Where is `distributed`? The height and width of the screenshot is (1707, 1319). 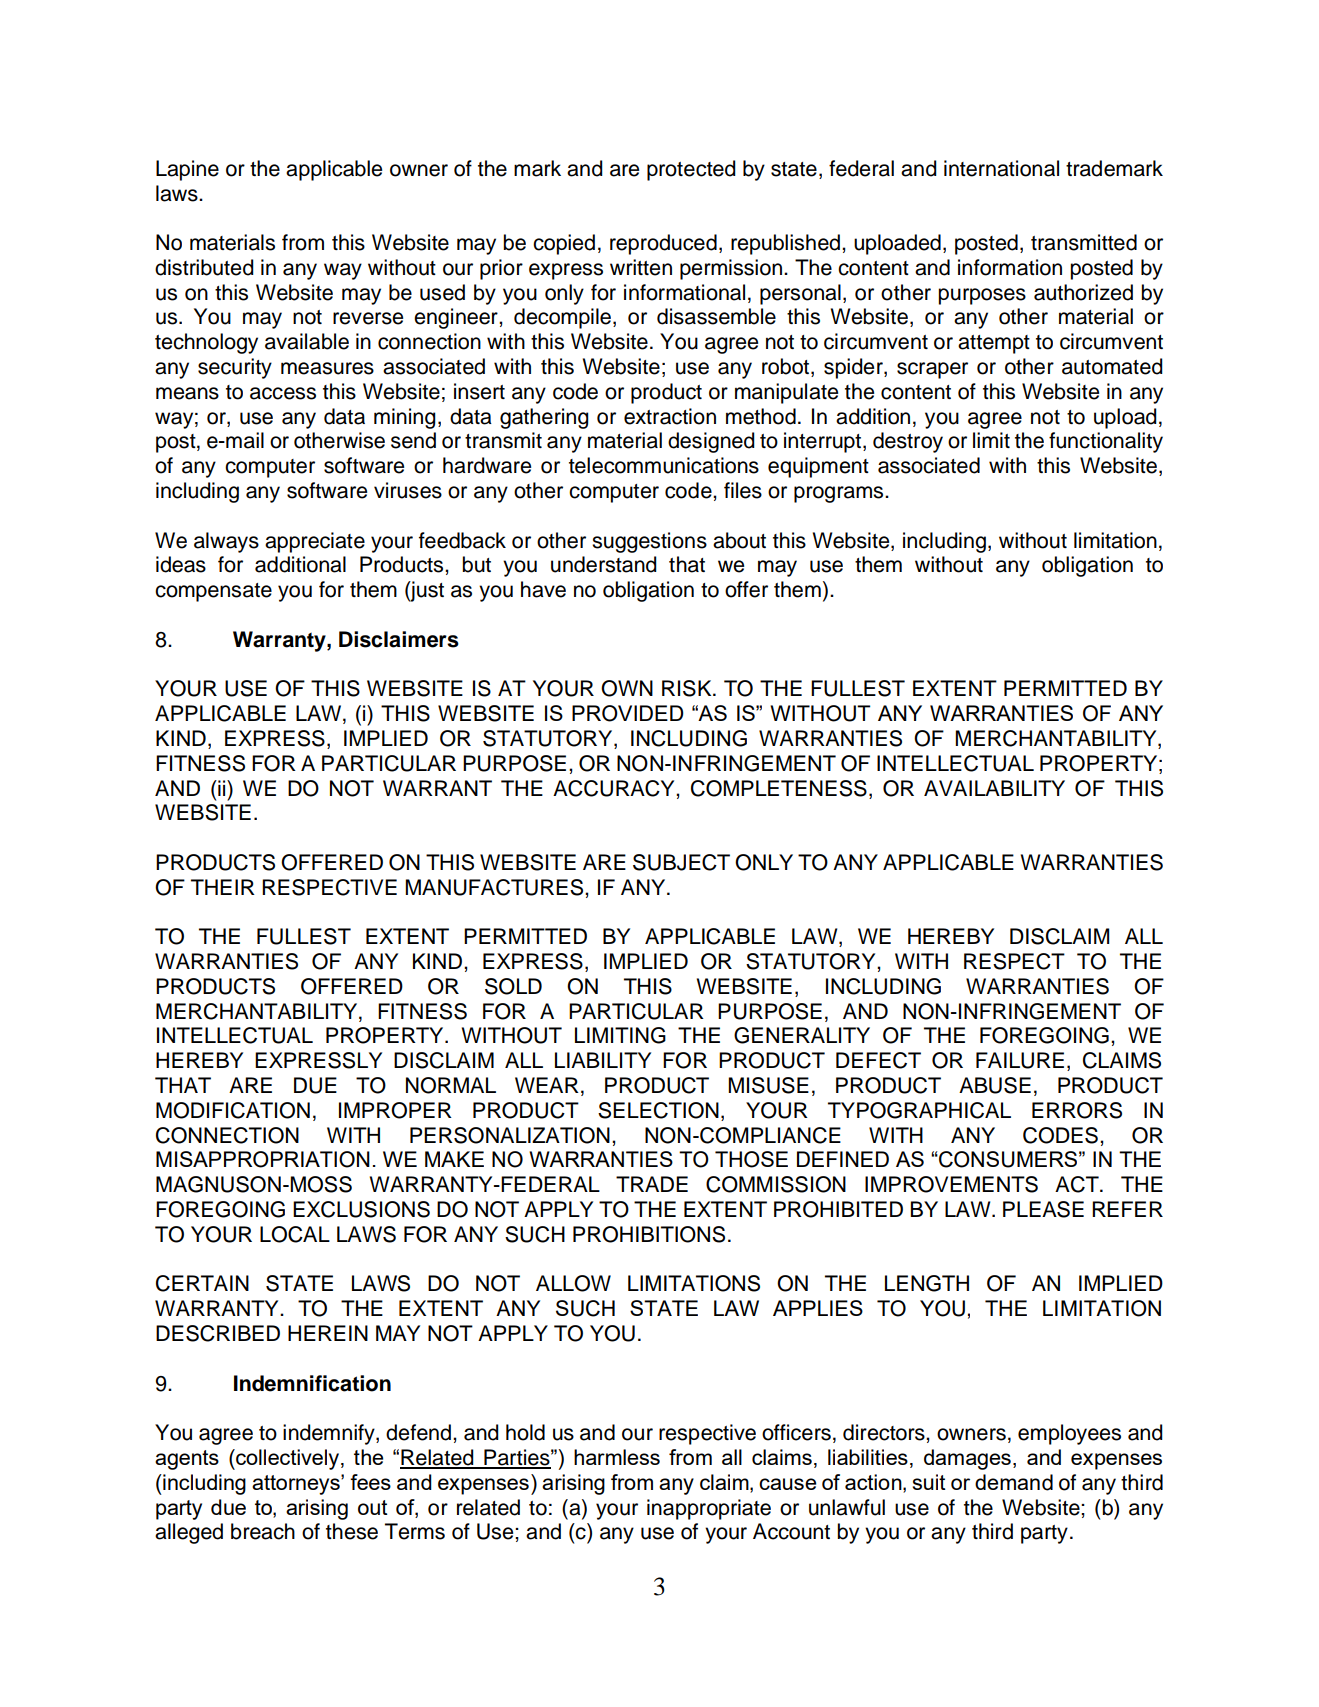 distributed is located at coordinates (204, 267).
